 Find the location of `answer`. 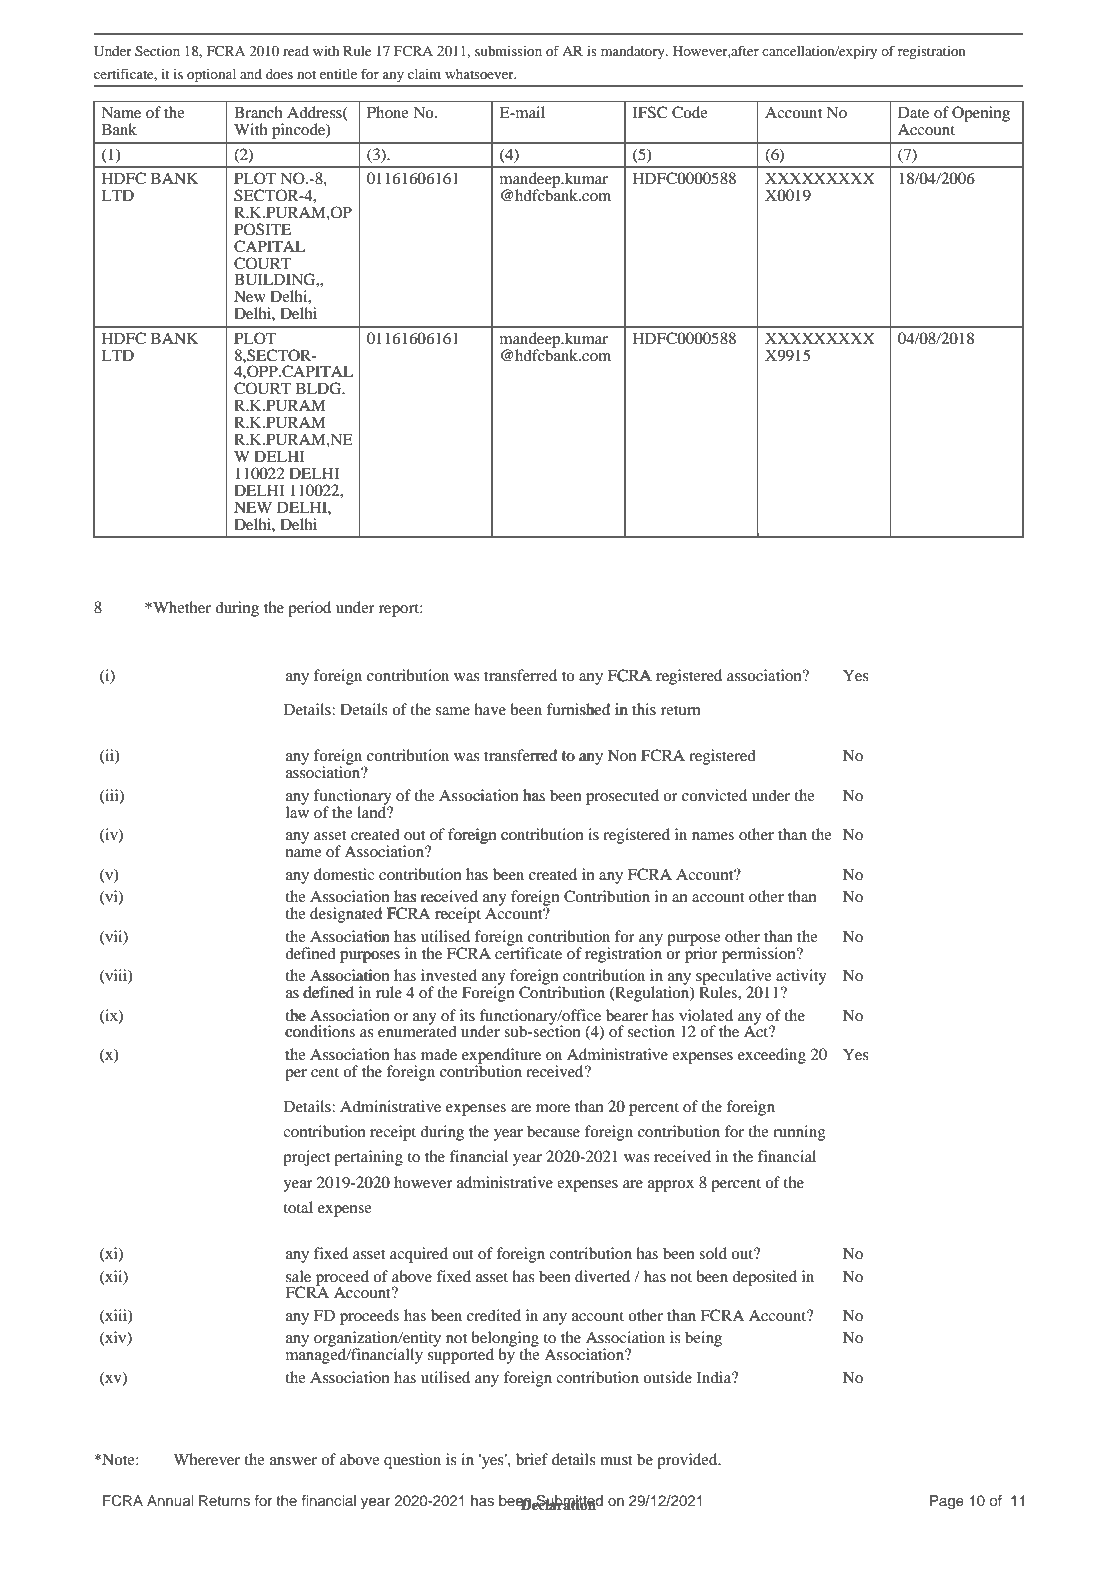

answer is located at coordinates (293, 1461).
